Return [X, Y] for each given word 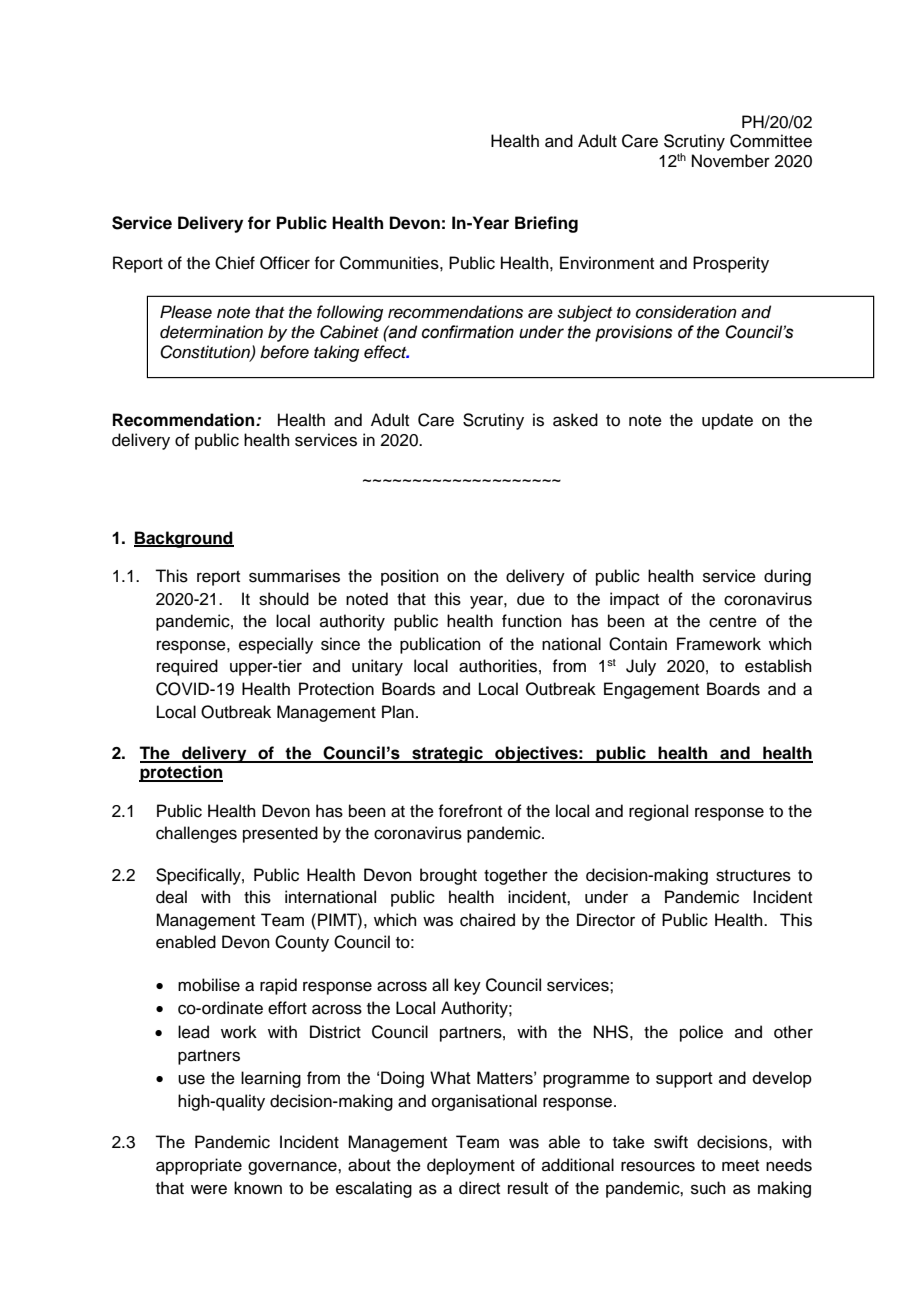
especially [276, 645]
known [258, 1188]
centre [733, 622]
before [284, 352]
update [727, 421]
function [532, 621]
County [302, 943]
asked [575, 420]
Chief [235, 263]
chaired [487, 920]
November [731, 161]
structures [753, 876]
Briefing [546, 224]
